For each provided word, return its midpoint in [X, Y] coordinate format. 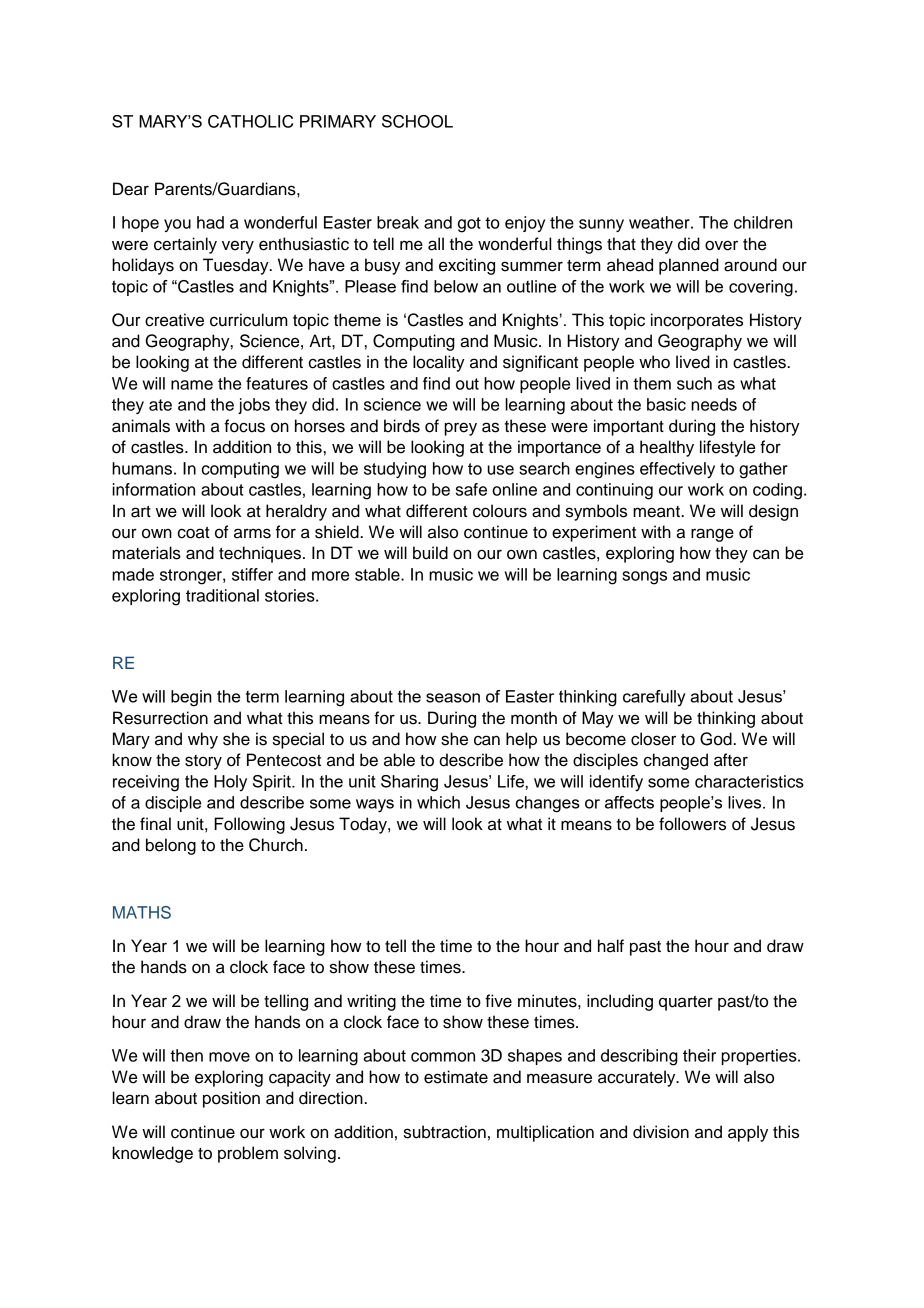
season [453, 698]
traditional [222, 595]
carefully [654, 698]
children [763, 222]
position [231, 1099]
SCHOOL [417, 121]
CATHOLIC [250, 121]
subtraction [445, 1132]
